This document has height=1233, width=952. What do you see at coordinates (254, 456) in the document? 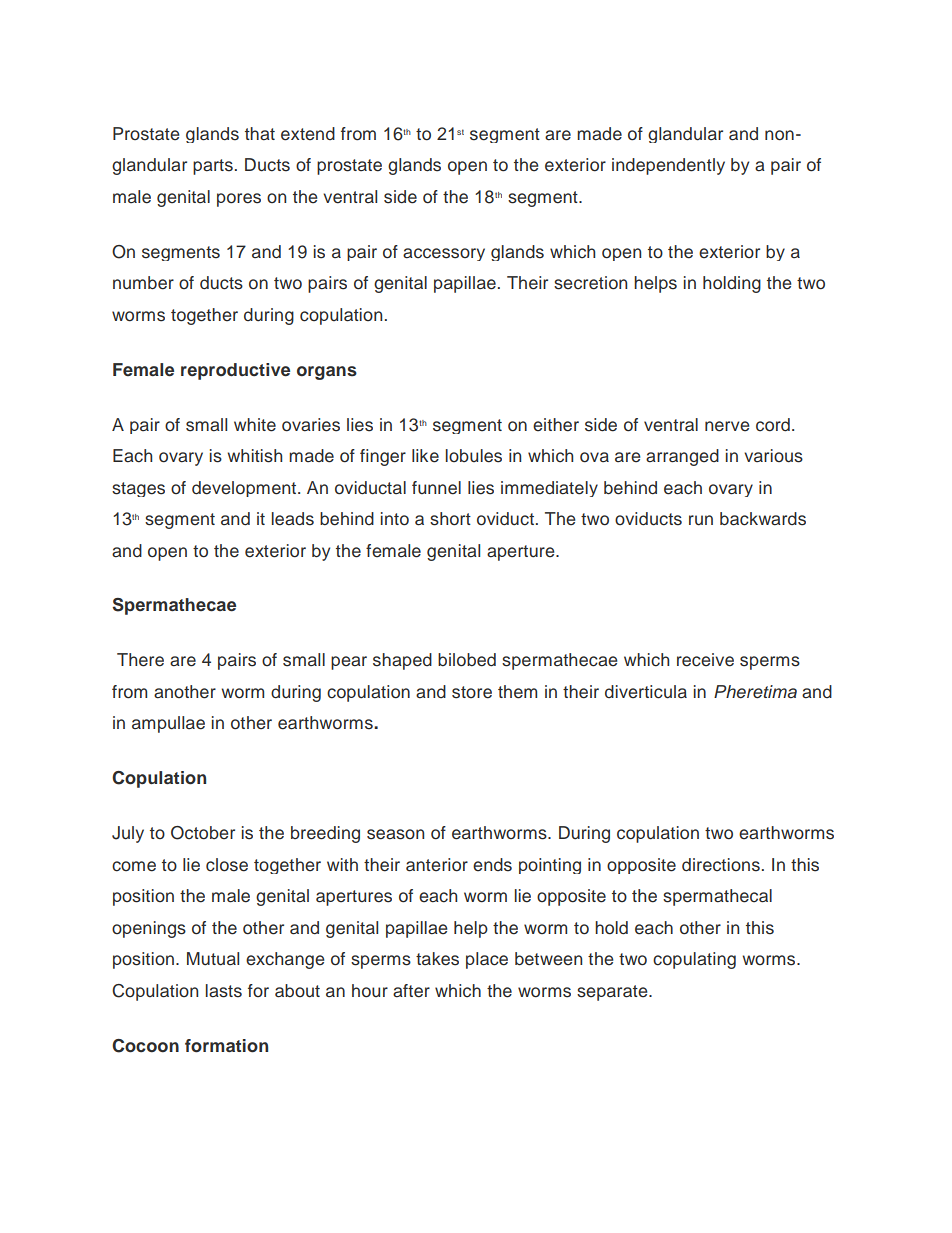
I see `whitish` at bounding box center [254, 456].
